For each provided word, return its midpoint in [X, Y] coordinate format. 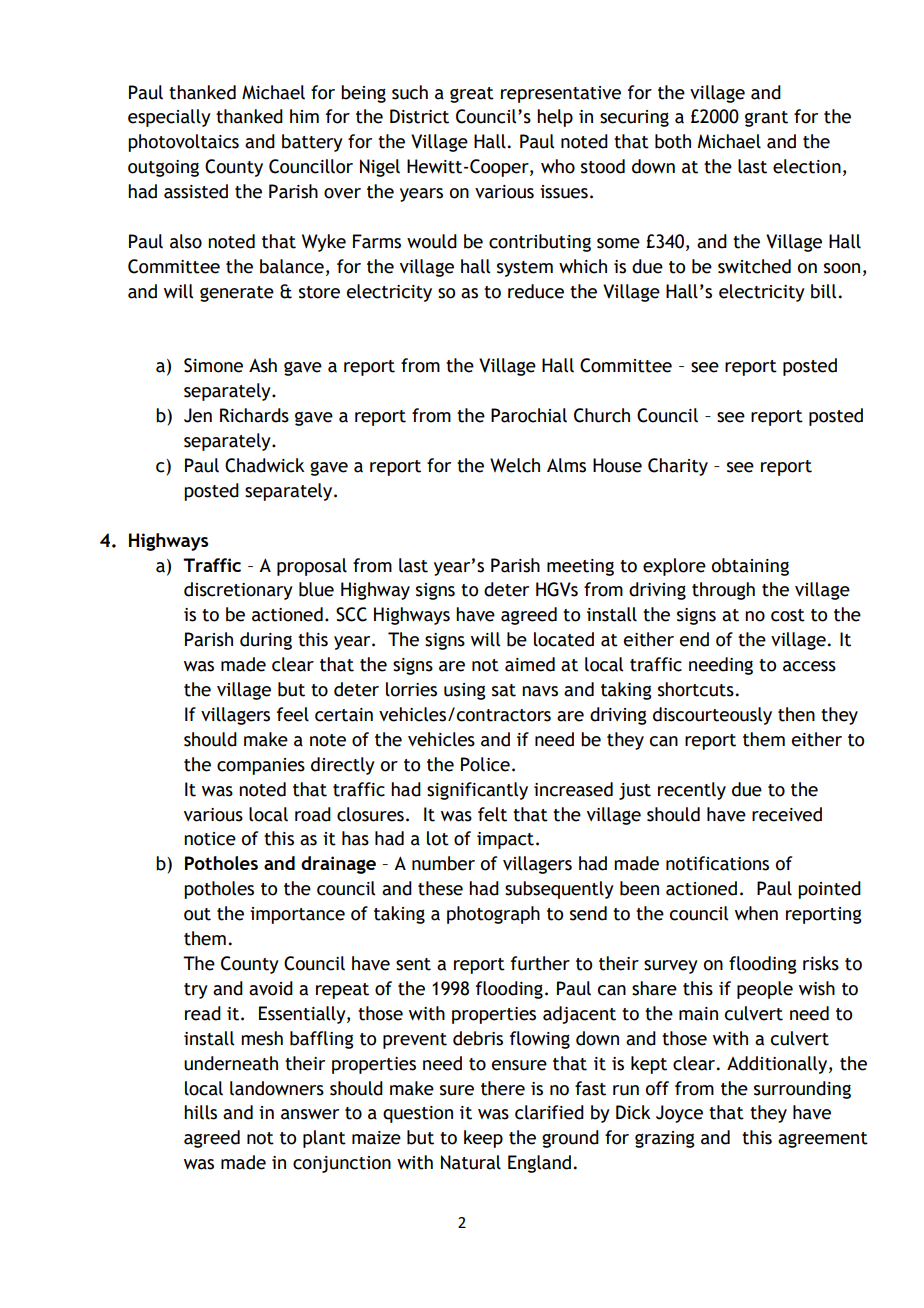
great [472, 95]
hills [200, 1112]
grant [766, 119]
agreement [823, 1140]
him [304, 116]
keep [483, 1139]
